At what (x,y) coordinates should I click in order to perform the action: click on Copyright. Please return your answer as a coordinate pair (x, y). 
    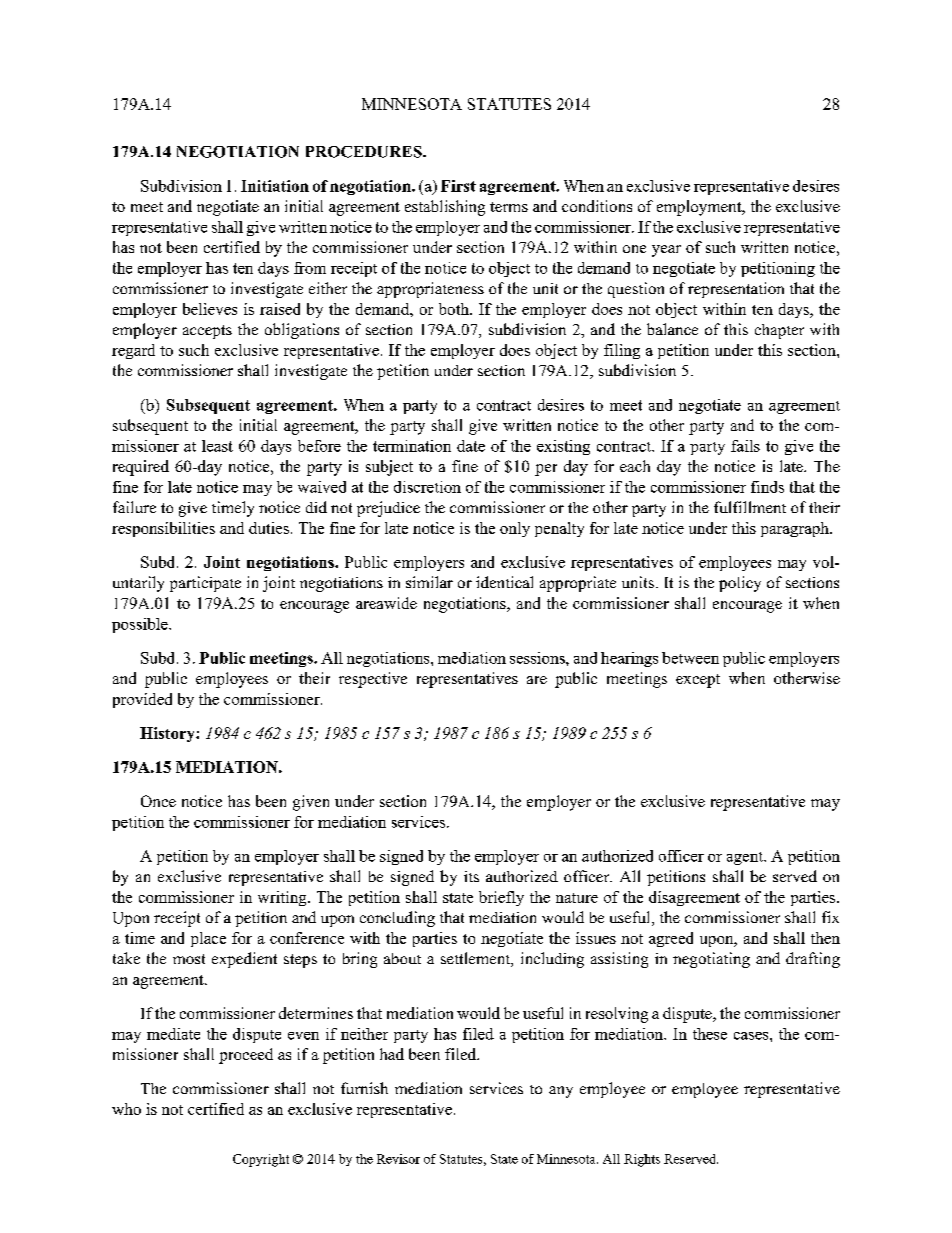
    Looking at the image, I should click on (261, 1160).
